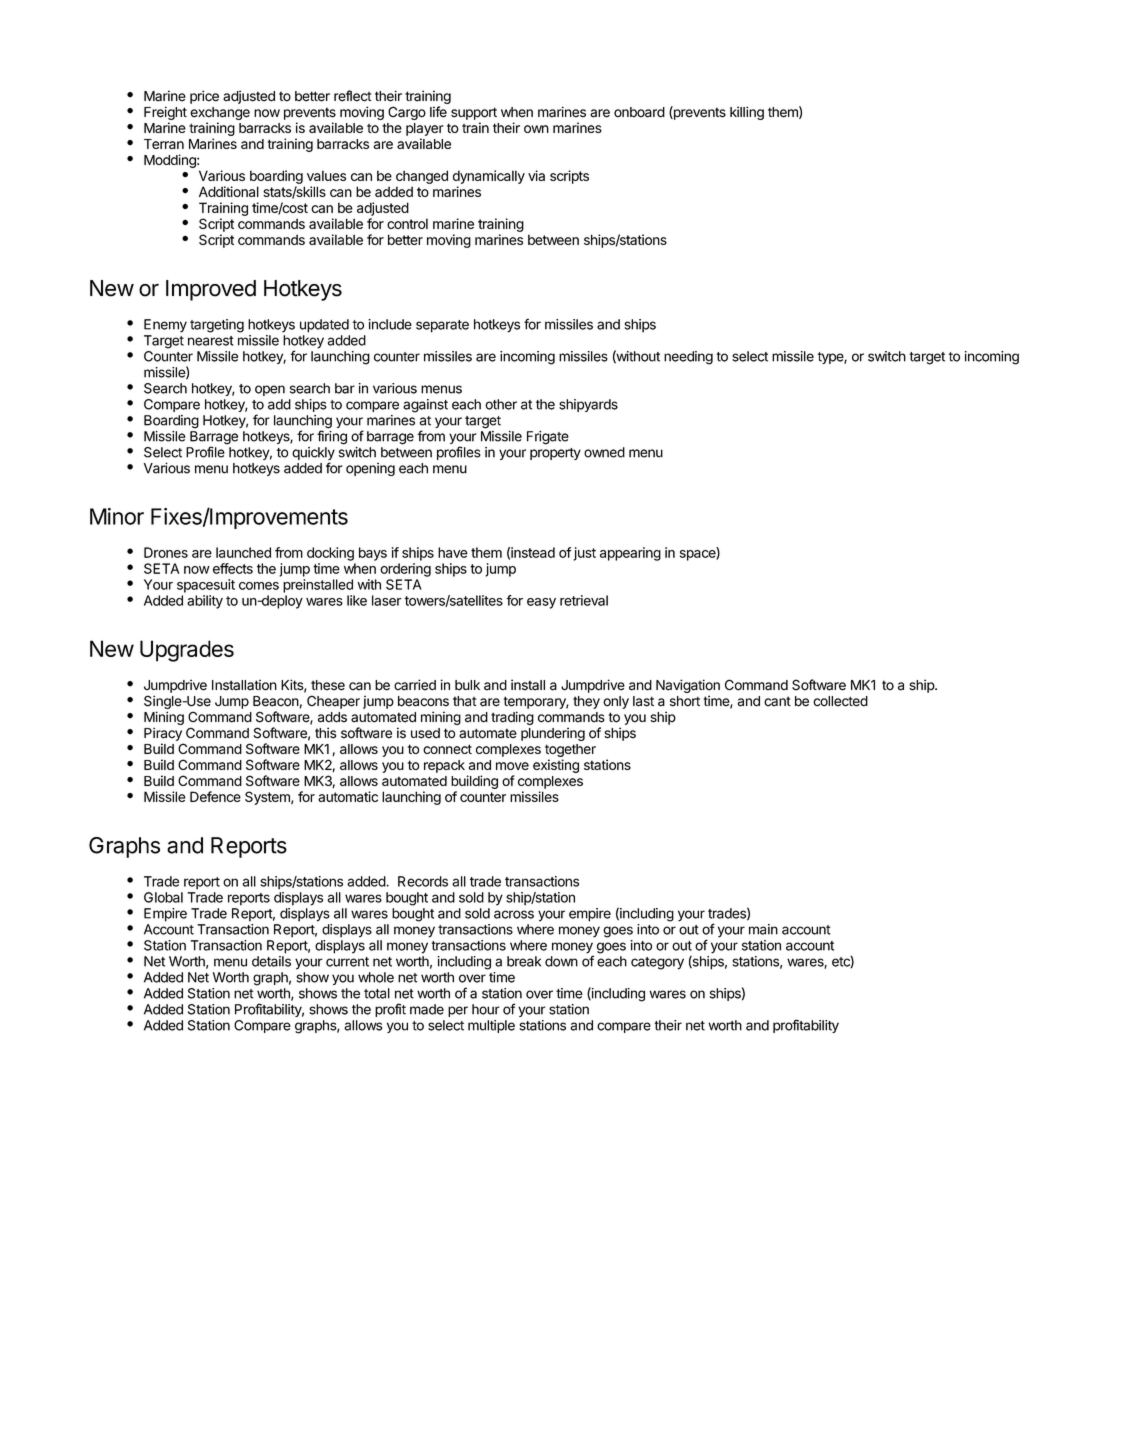  What do you see at coordinates (211, 290) in the screenshot?
I see `Improved` at bounding box center [211, 290].
